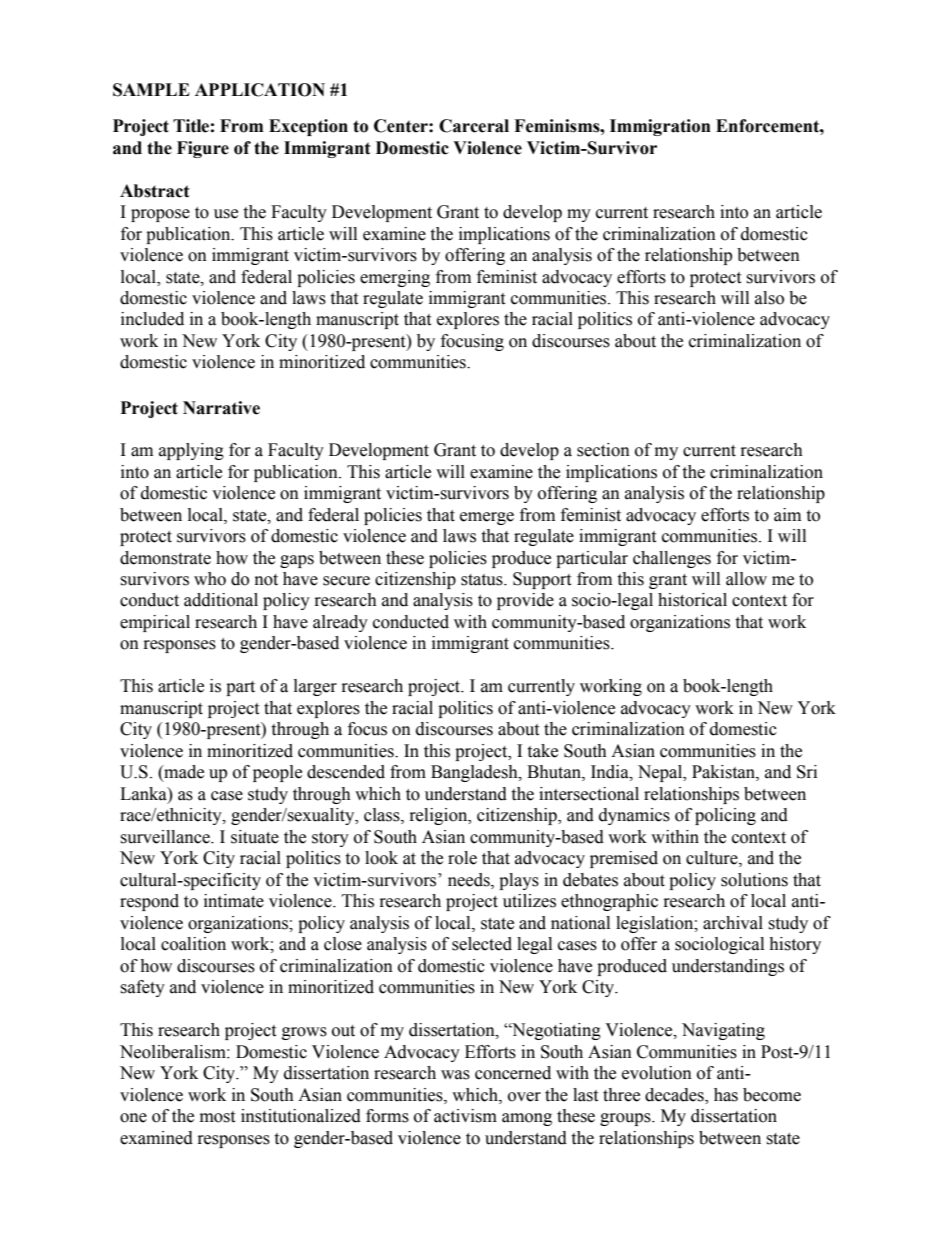  What do you see at coordinates (217, 1117) in the document?
I see `most` at bounding box center [217, 1117].
